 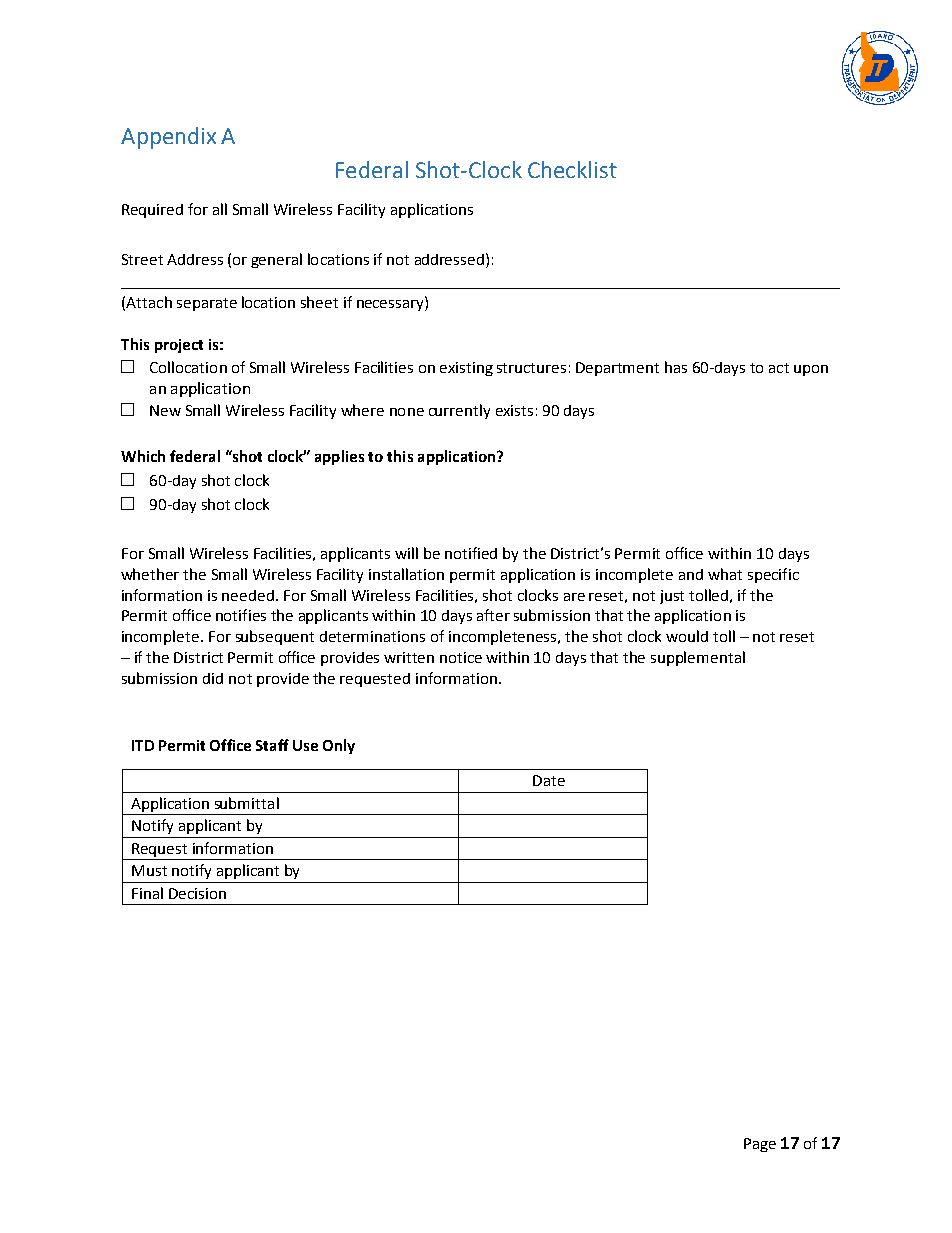 I want to click on supplemental, so click(x=698, y=658).
